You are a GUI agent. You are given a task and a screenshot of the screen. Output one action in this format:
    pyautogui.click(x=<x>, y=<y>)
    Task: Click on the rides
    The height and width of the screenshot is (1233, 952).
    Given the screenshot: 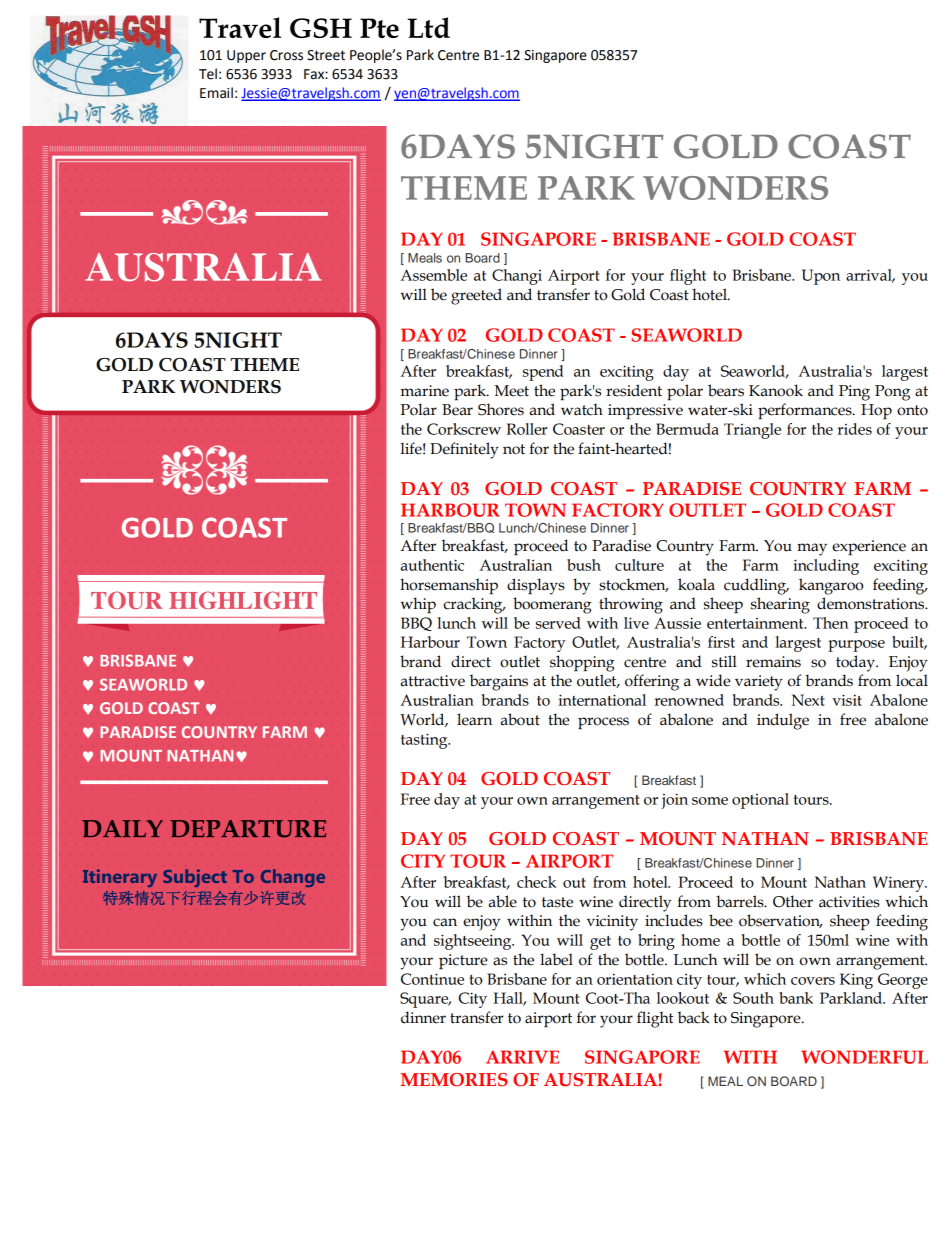 What is the action you would take?
    pyautogui.click(x=854, y=429)
